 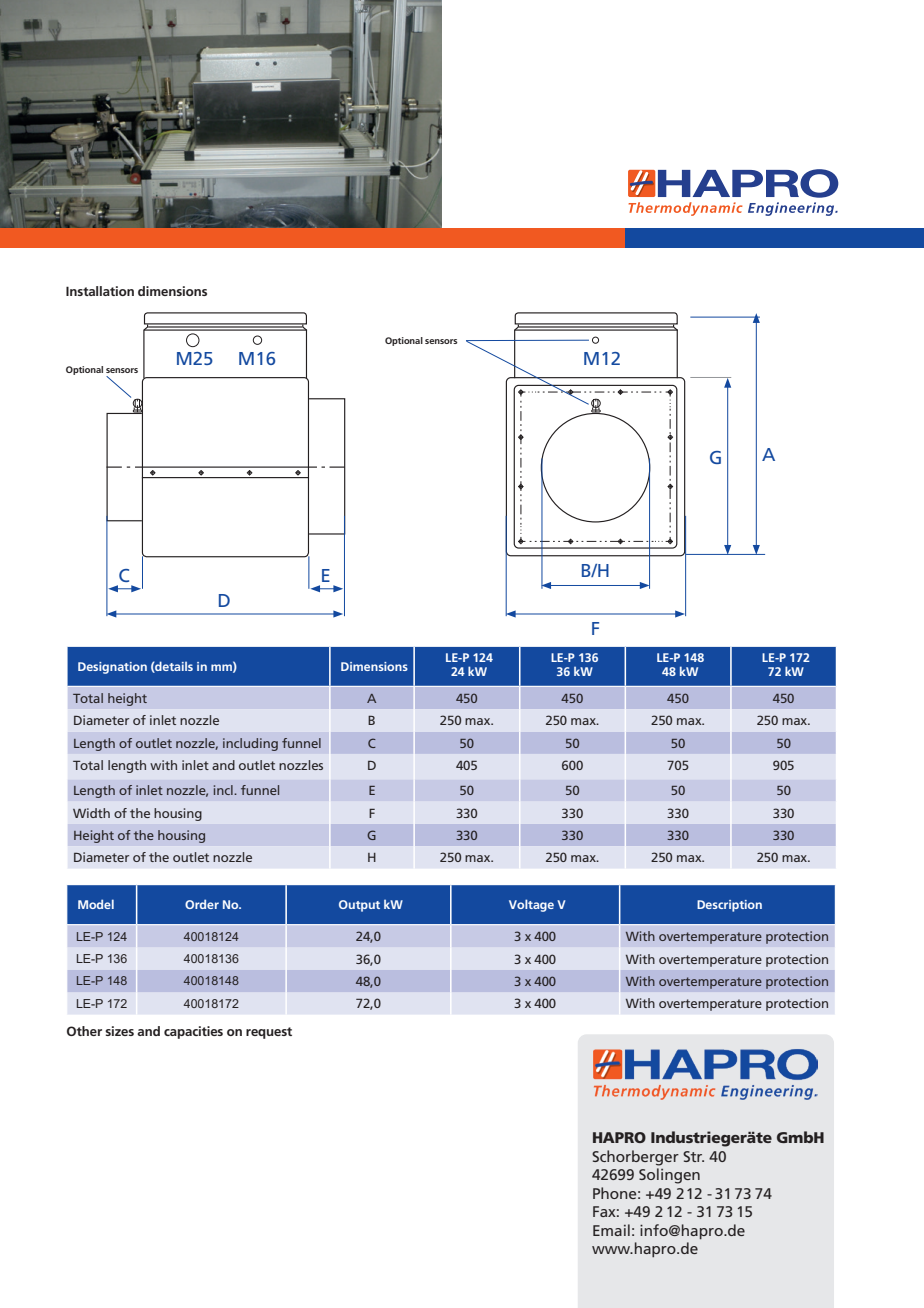 I want to click on Model, so click(x=96, y=904).
